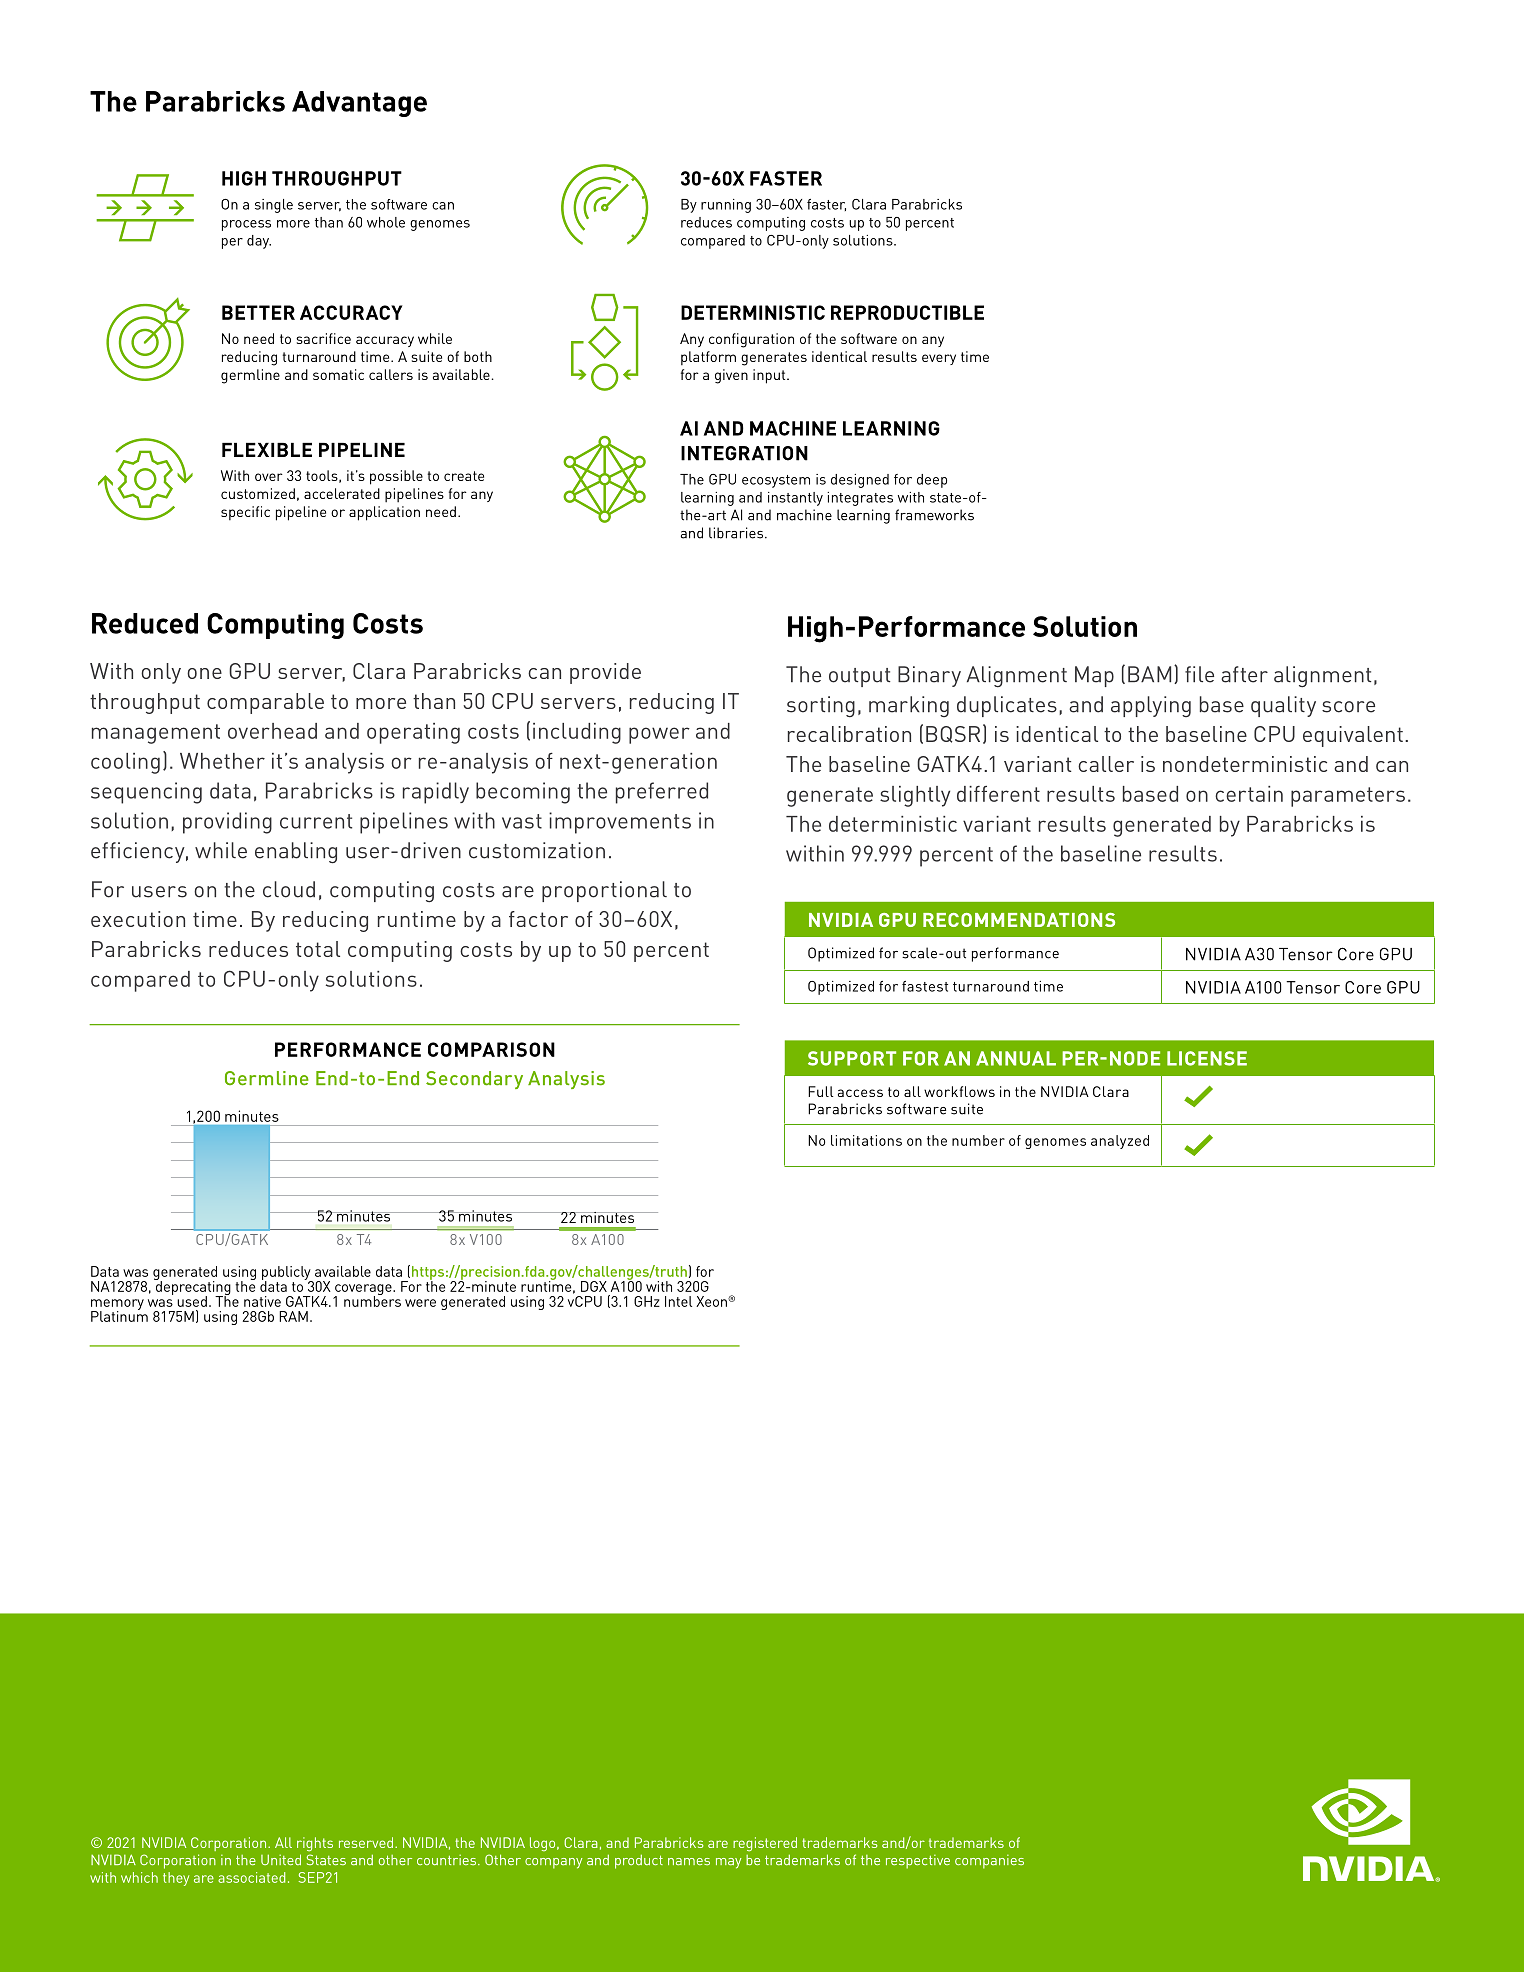 Image resolution: width=1524 pixels, height=1972 pixels. What do you see at coordinates (281, 1859) in the page?
I see `United` at bounding box center [281, 1859].
